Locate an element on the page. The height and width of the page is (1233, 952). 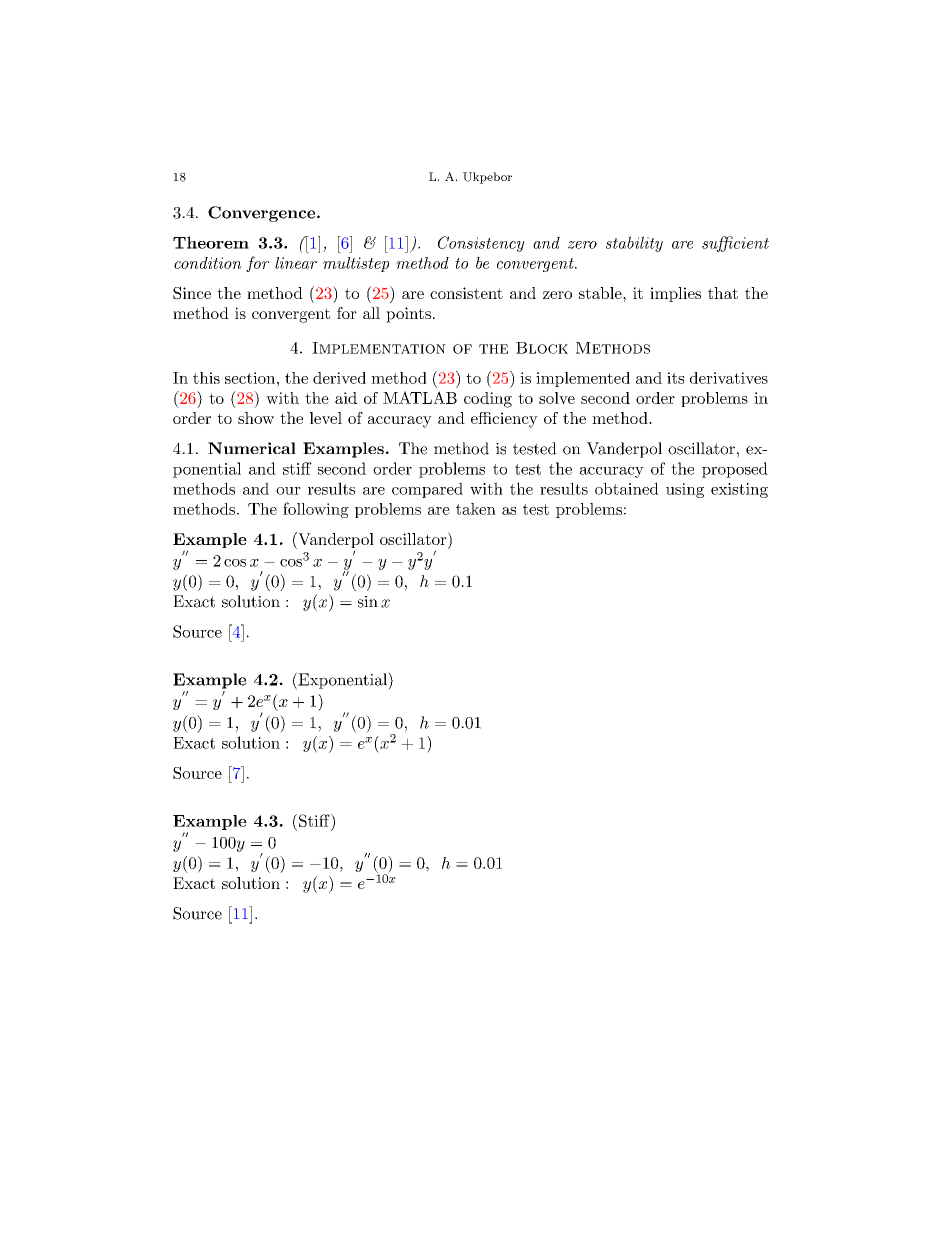
implemented is located at coordinates (583, 379).
